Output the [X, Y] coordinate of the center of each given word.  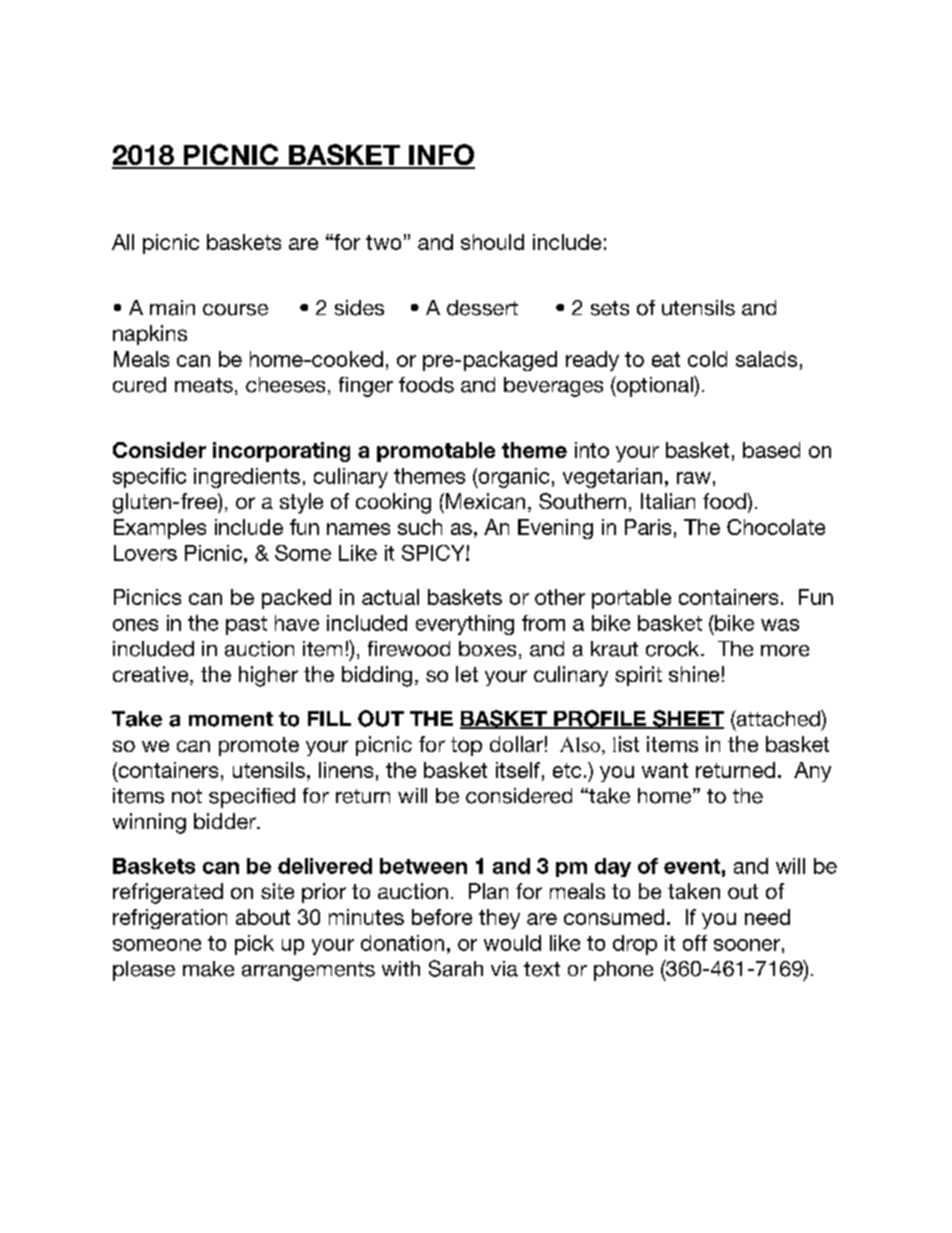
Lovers [145, 553]
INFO [441, 156]
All [123, 242]
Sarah [456, 968]
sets [610, 308]
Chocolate [776, 527]
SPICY [434, 553]
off [695, 943]
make [208, 969]
